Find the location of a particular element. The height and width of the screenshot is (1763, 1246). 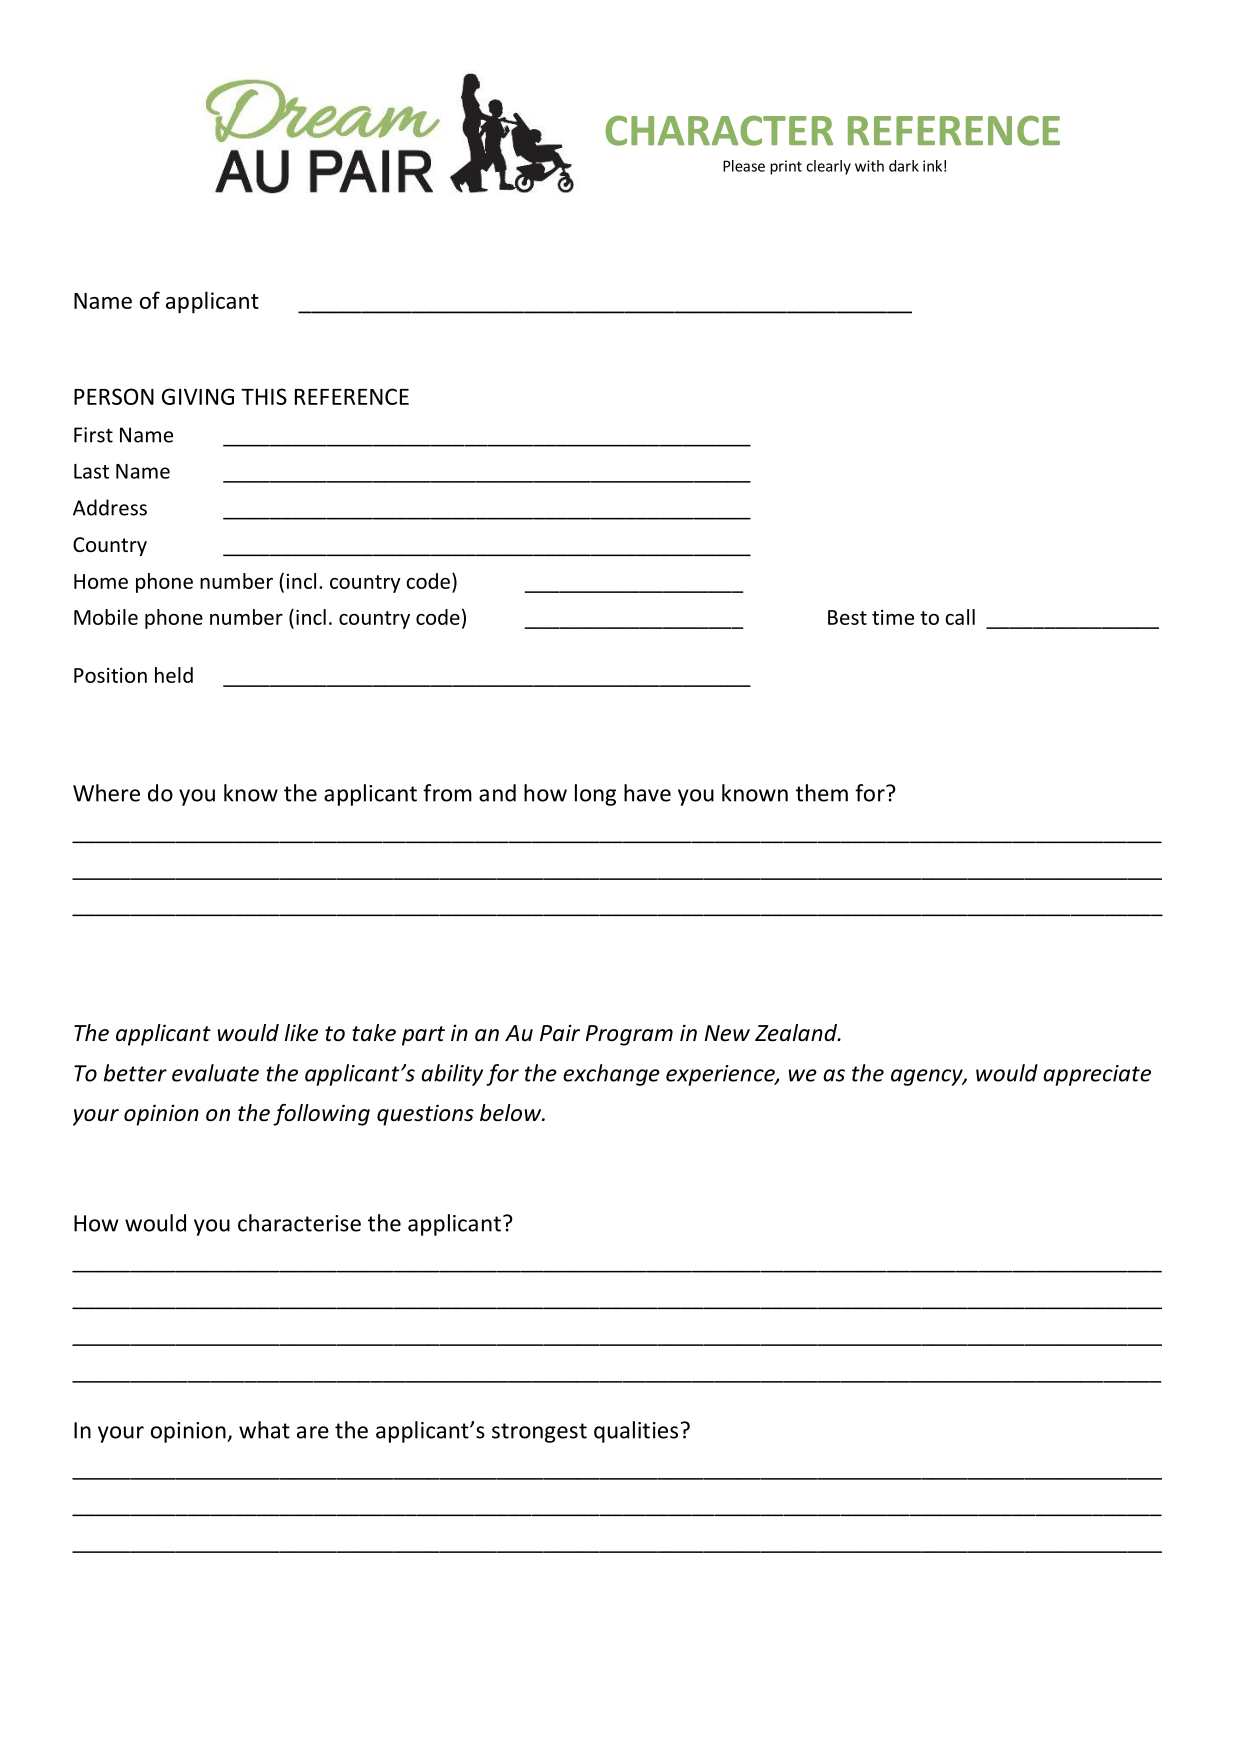

appreciate is located at coordinates (1097, 1075).
